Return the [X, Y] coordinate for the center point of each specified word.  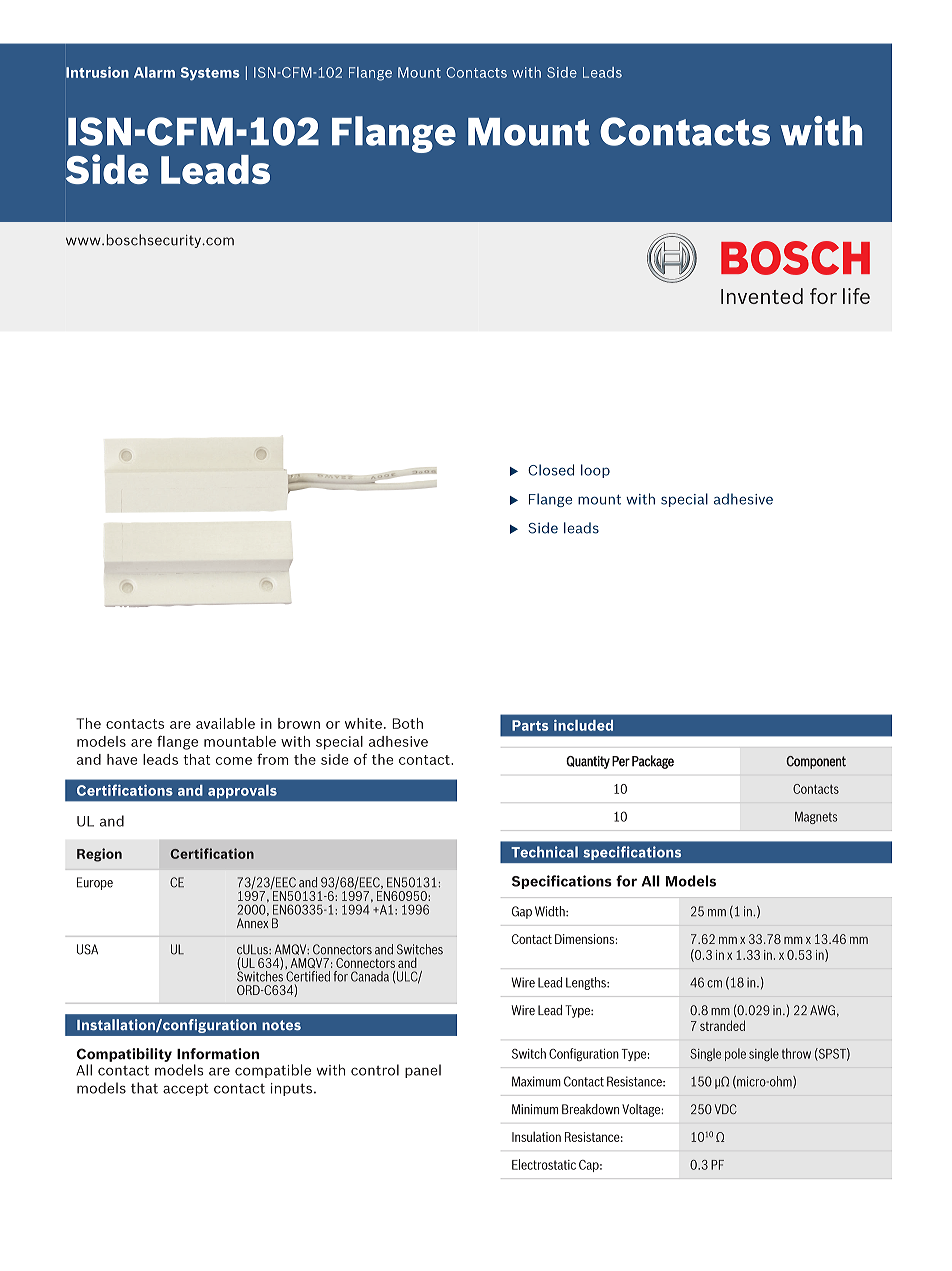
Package [653, 762]
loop [595, 471]
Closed [551, 470]
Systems [210, 74]
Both [407, 723]
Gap [522, 912]
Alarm [154, 72]
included [583, 725]
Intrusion [97, 72]
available [225, 723]
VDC [726, 1109]
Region [99, 855]
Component [816, 762]
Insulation [536, 1136]
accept [186, 1089]
